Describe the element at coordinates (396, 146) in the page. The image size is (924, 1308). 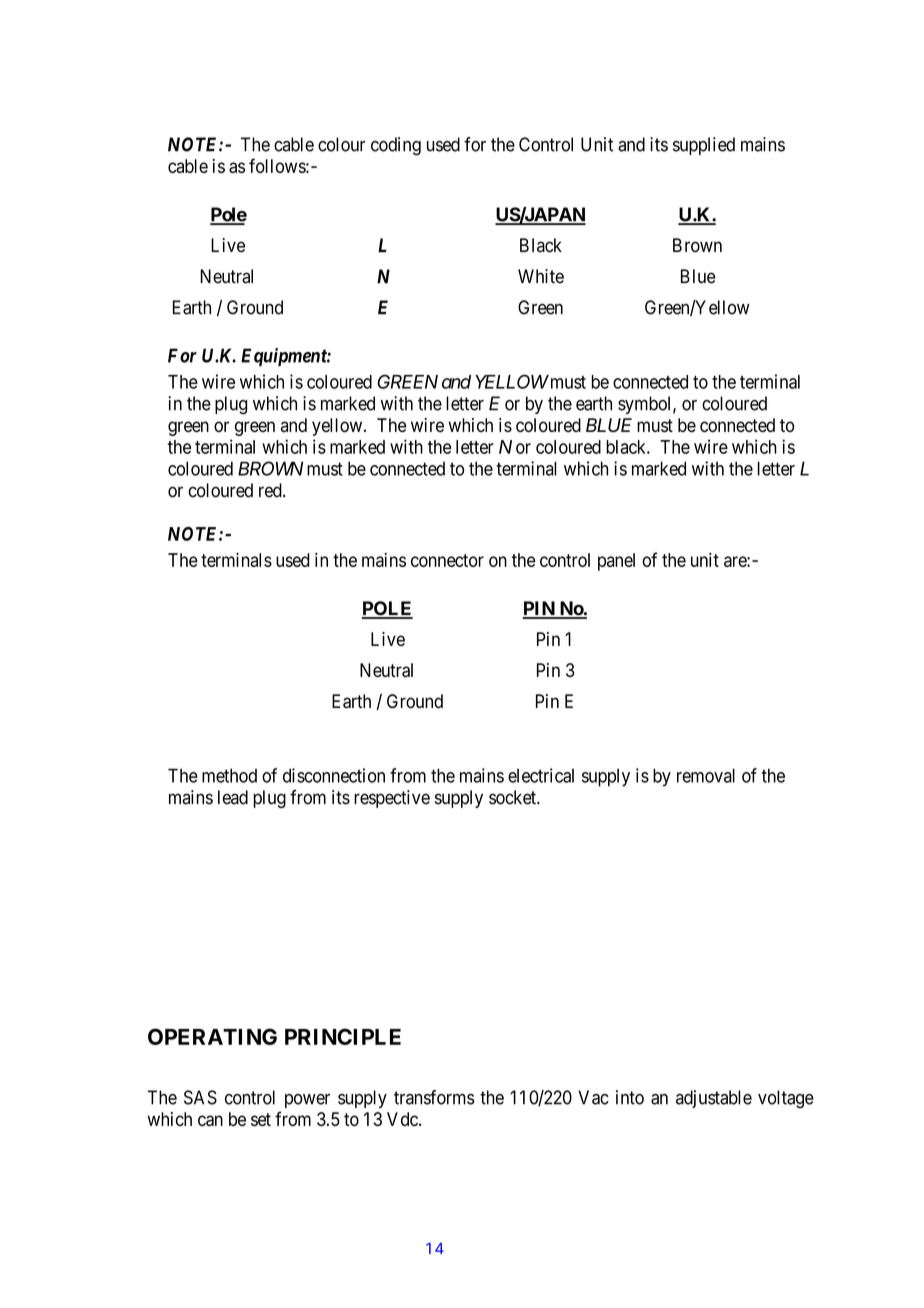
I see `coding` at that location.
